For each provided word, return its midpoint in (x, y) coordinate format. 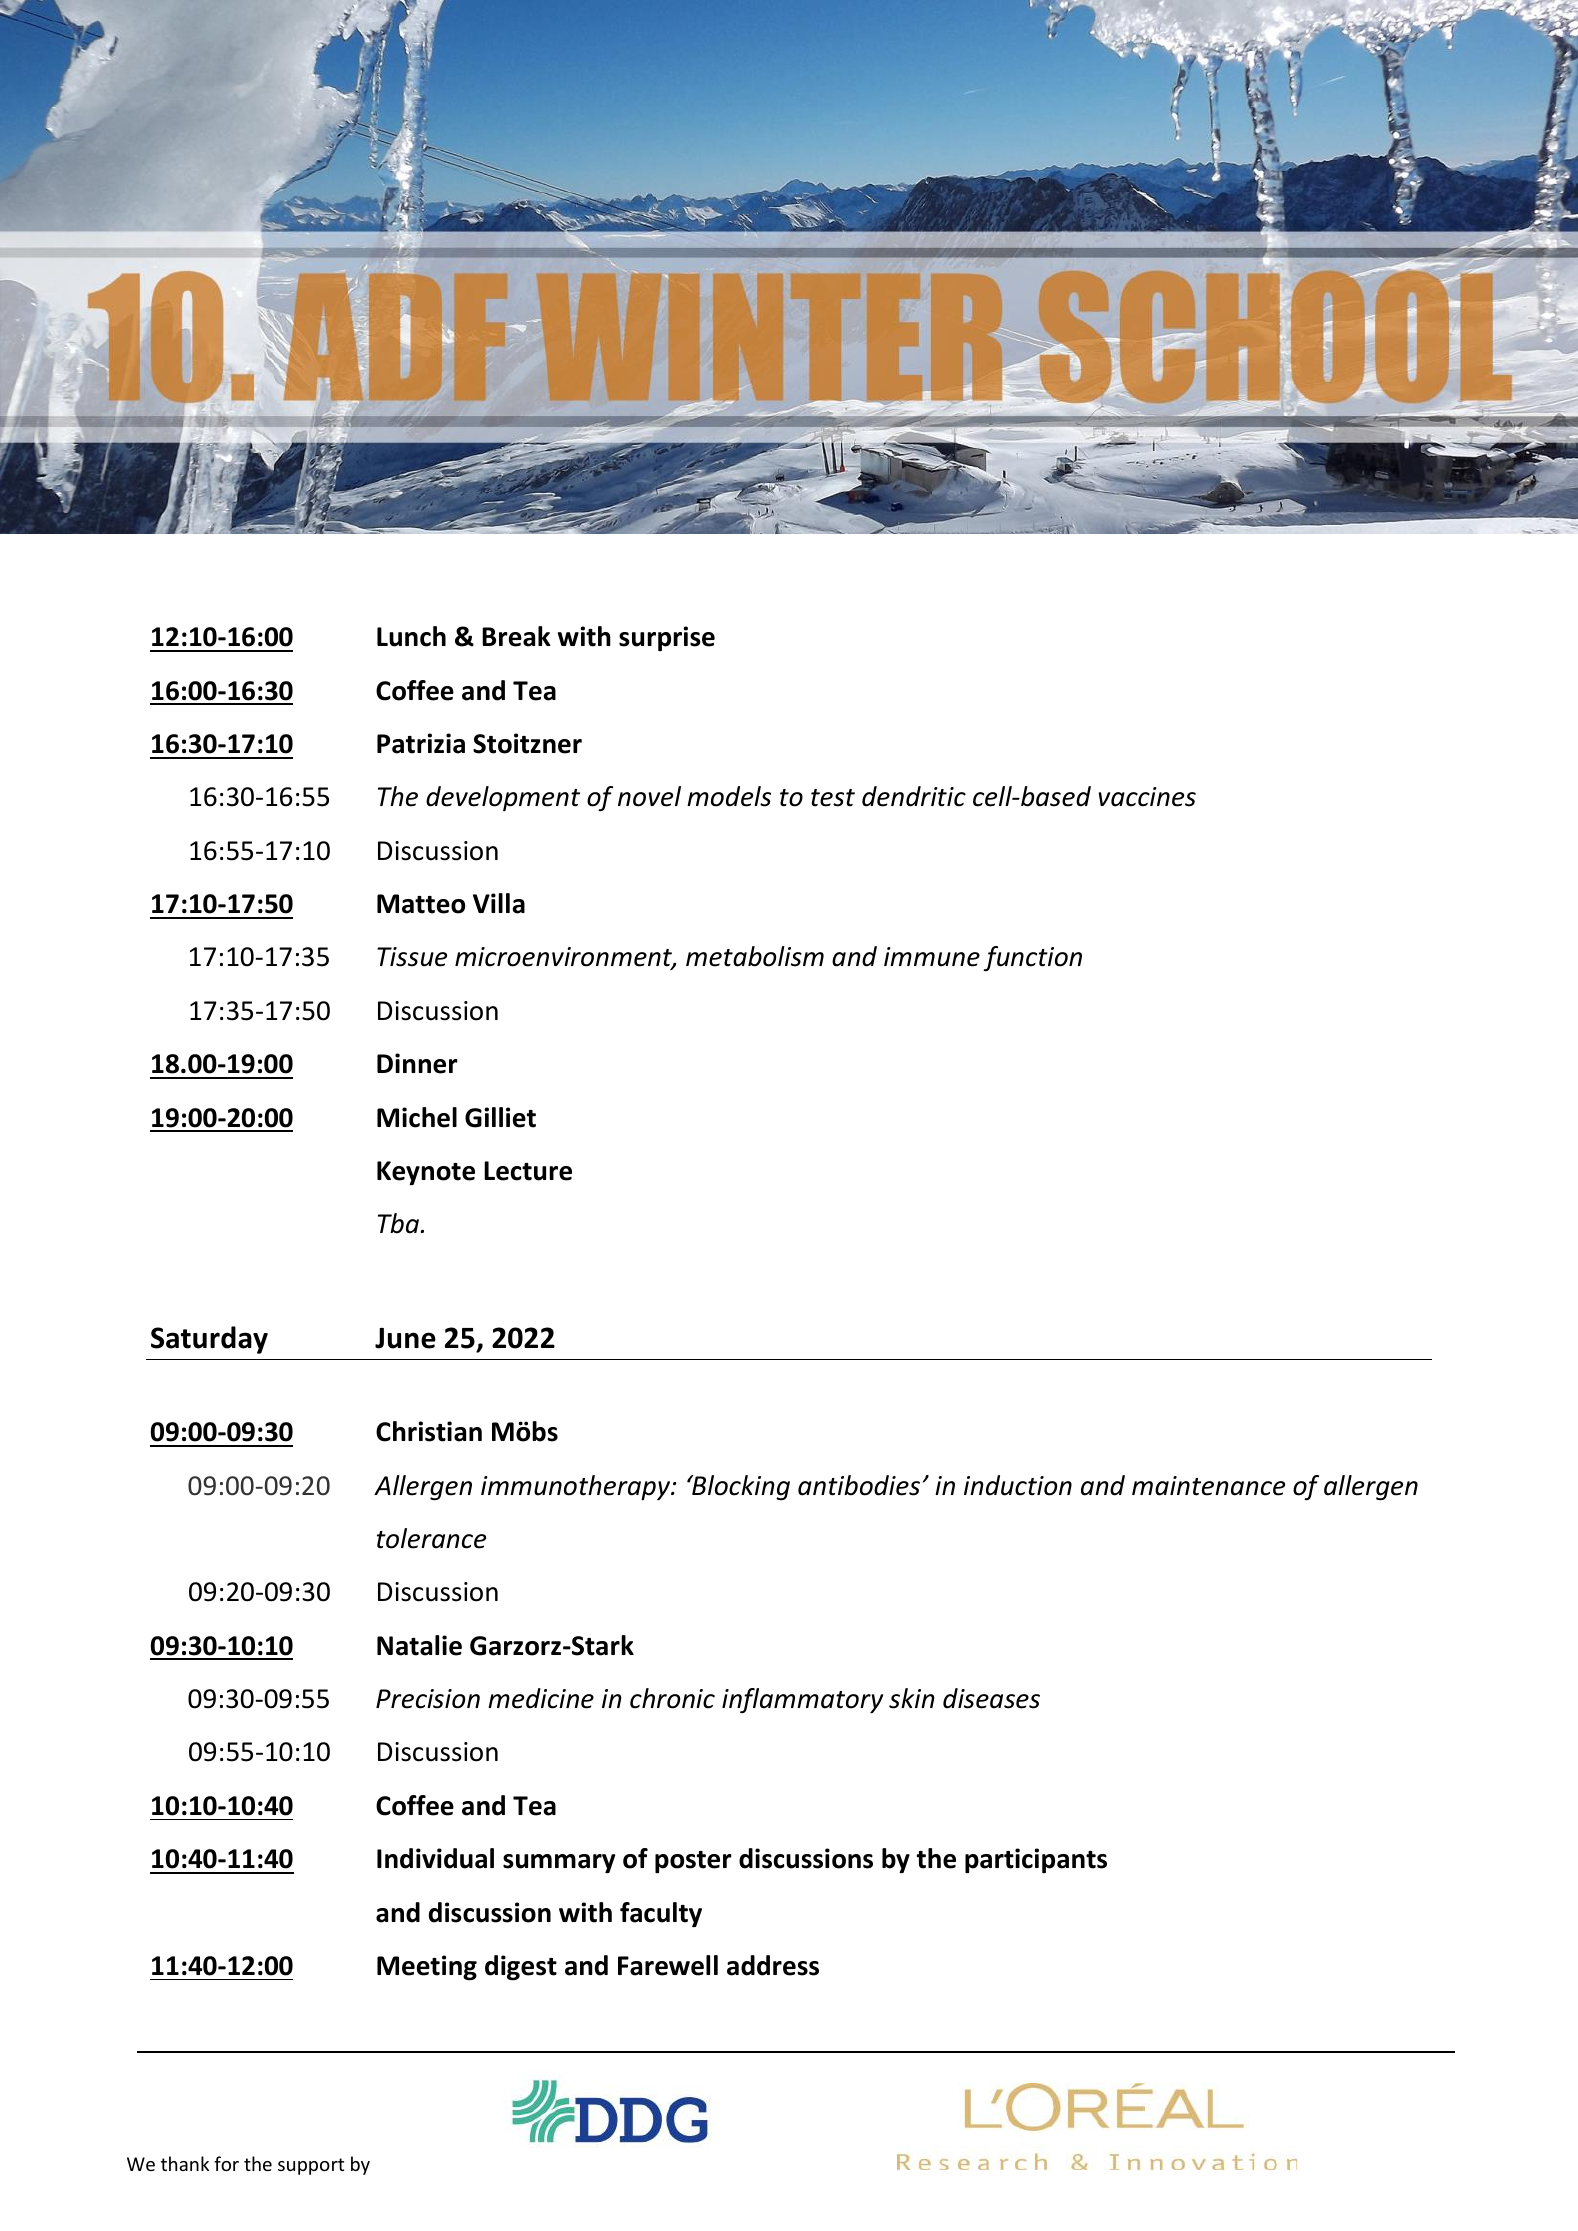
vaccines (1147, 797)
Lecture (528, 1171)
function (1032, 959)
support (311, 2166)
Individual (435, 1858)
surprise (667, 638)
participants (1036, 1860)
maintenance (1208, 1486)
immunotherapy (577, 1487)
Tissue (412, 957)
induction (1018, 1485)
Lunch (411, 636)
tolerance (431, 1538)
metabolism (755, 956)
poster (693, 1862)
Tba (400, 1223)
